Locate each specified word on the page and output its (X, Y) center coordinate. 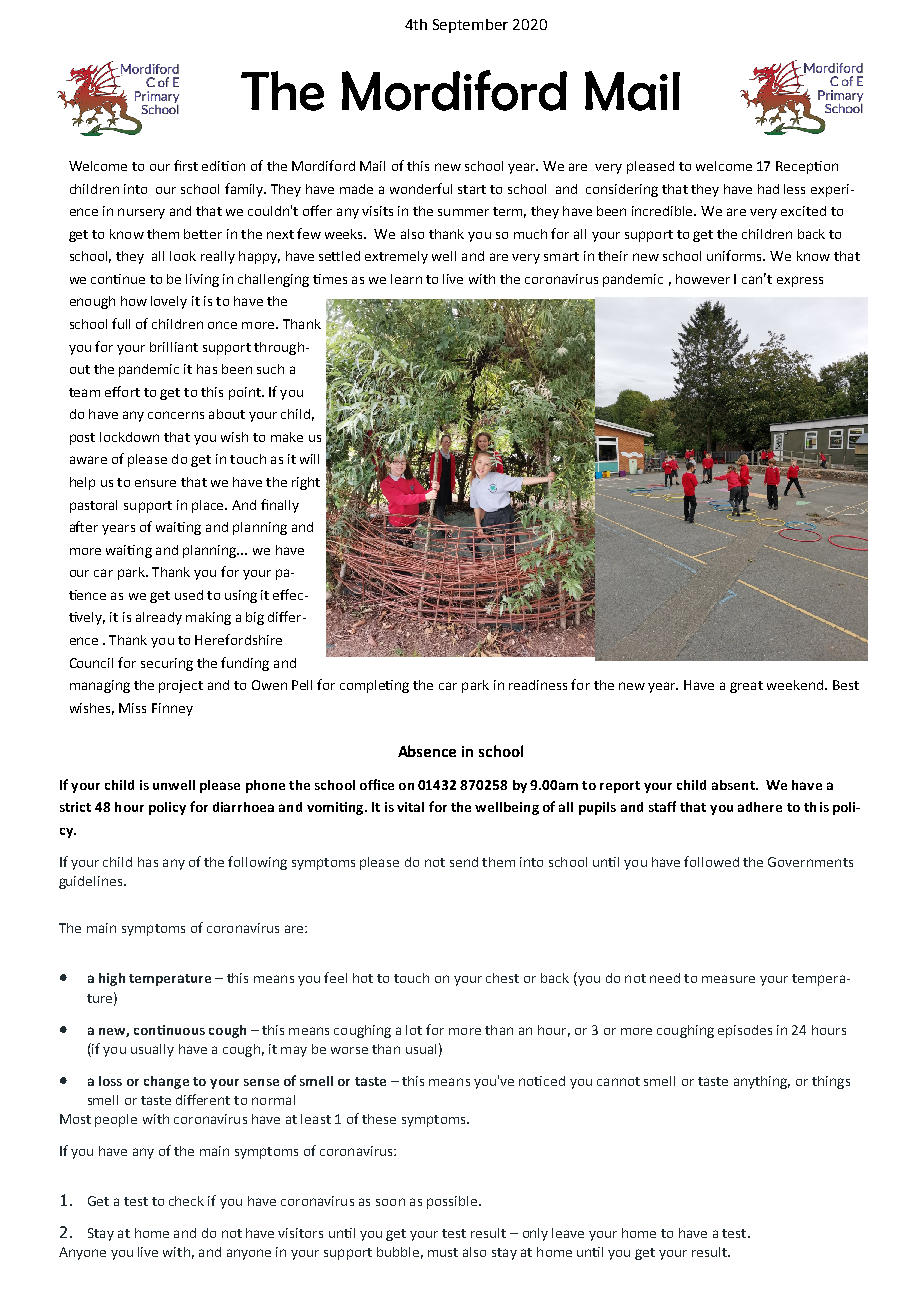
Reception (807, 167)
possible (452, 1202)
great (746, 687)
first (186, 165)
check (186, 1201)
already (159, 618)
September (470, 26)
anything (762, 1082)
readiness (538, 685)
